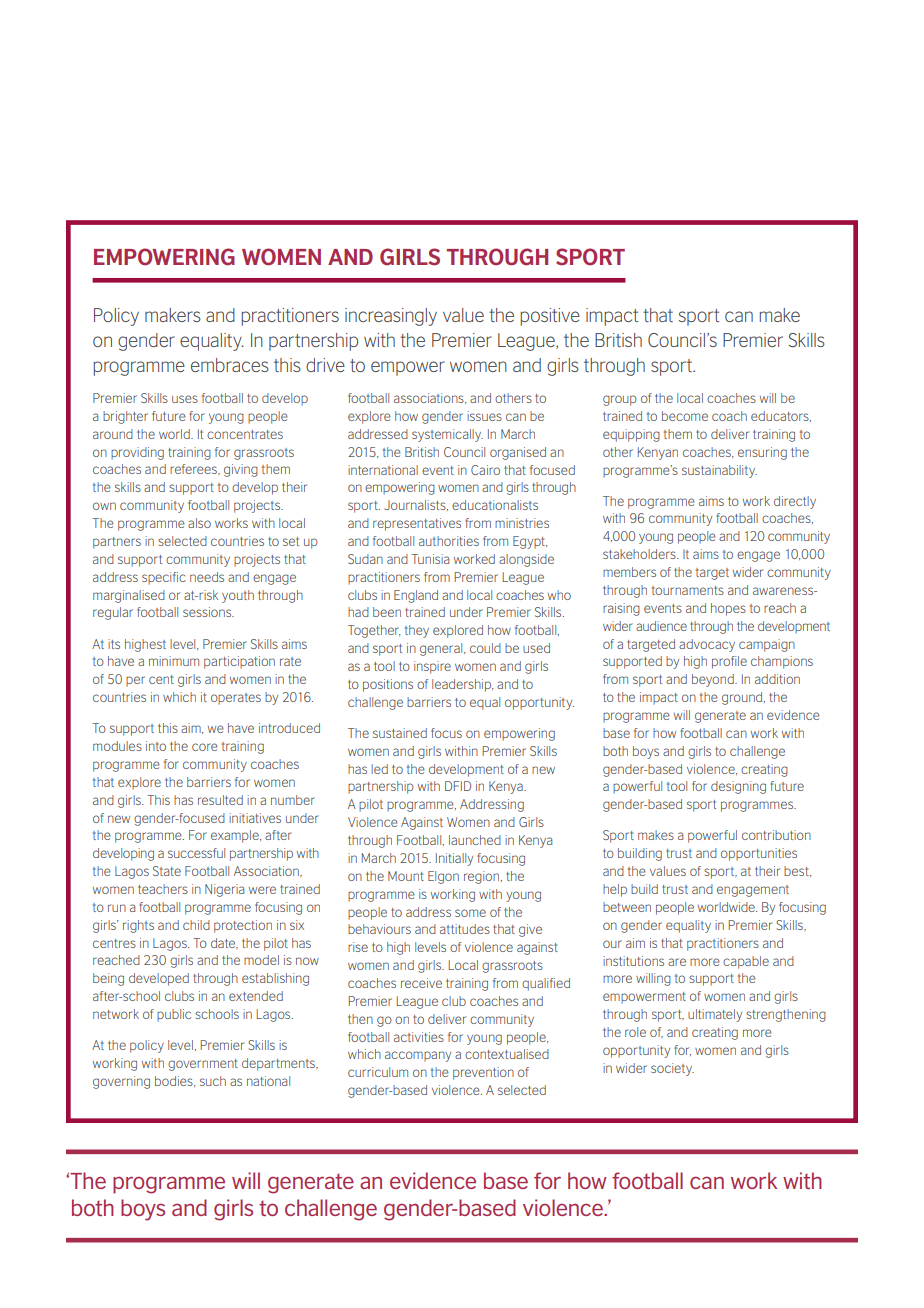  Describe the element at coordinates (230, 365) in the screenshot. I see `embraces` at that location.
